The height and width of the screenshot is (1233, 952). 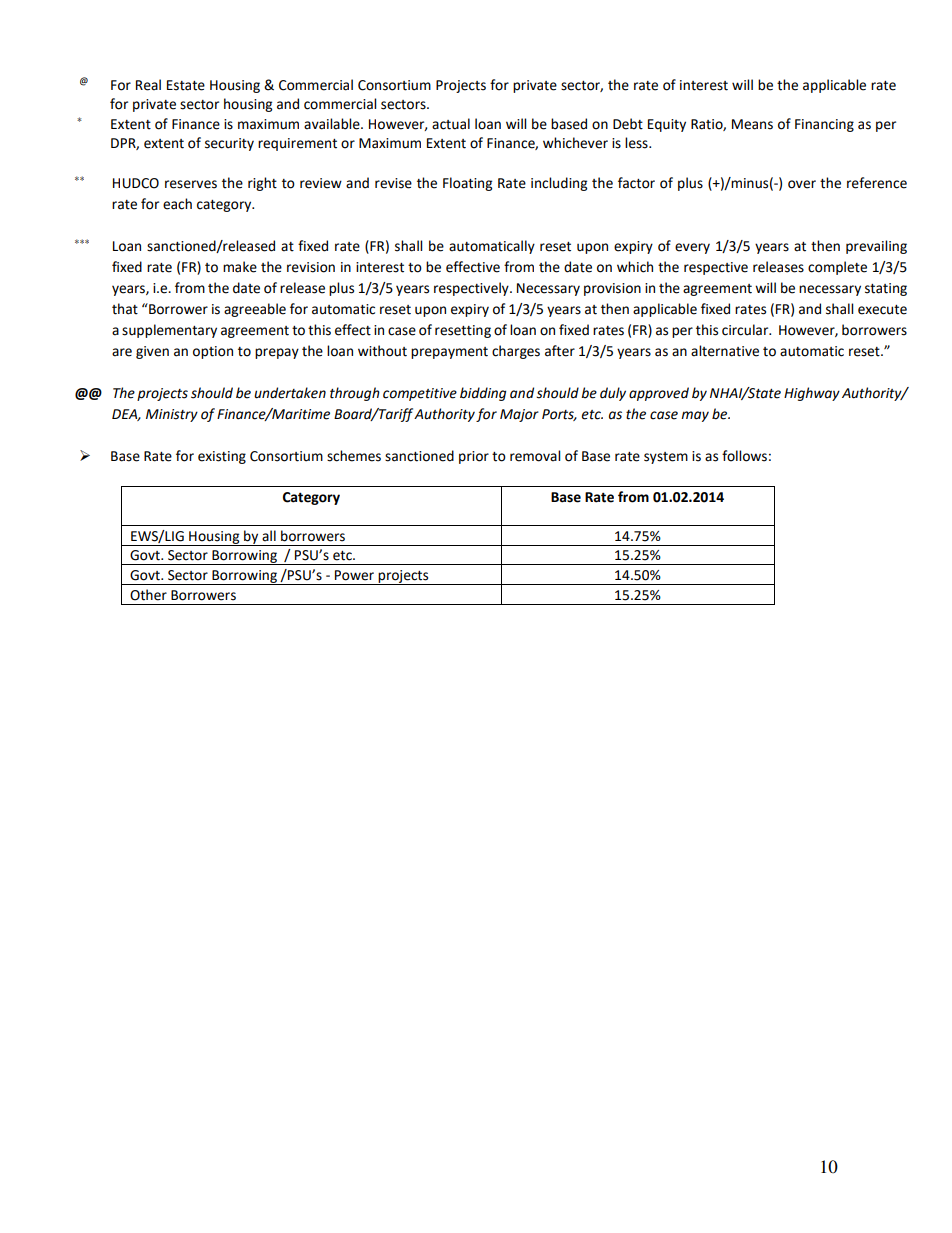 What do you see at coordinates (516, 352) in the screenshot?
I see `charges` at bounding box center [516, 352].
